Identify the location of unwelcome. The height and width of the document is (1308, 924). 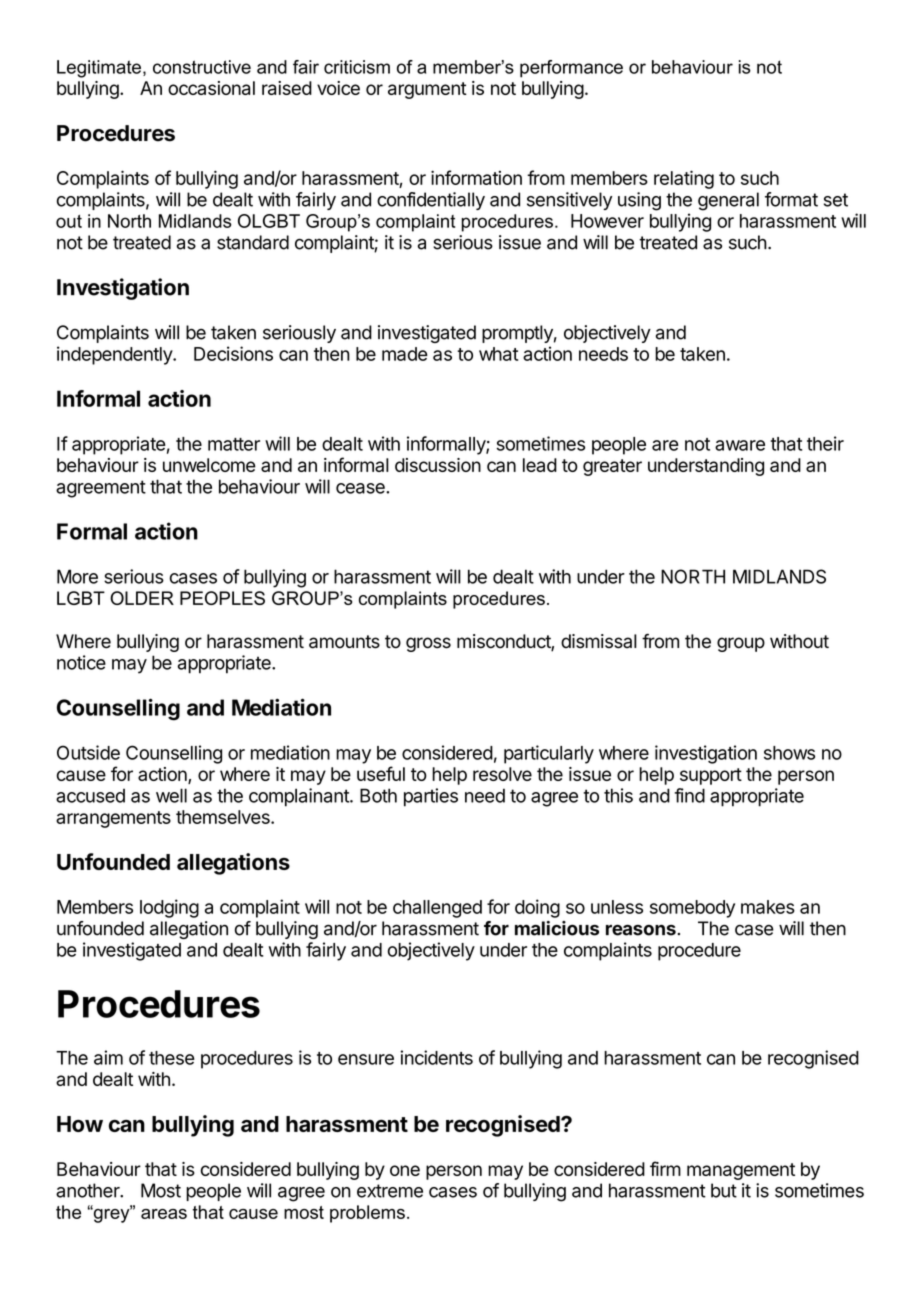
(209, 465).
